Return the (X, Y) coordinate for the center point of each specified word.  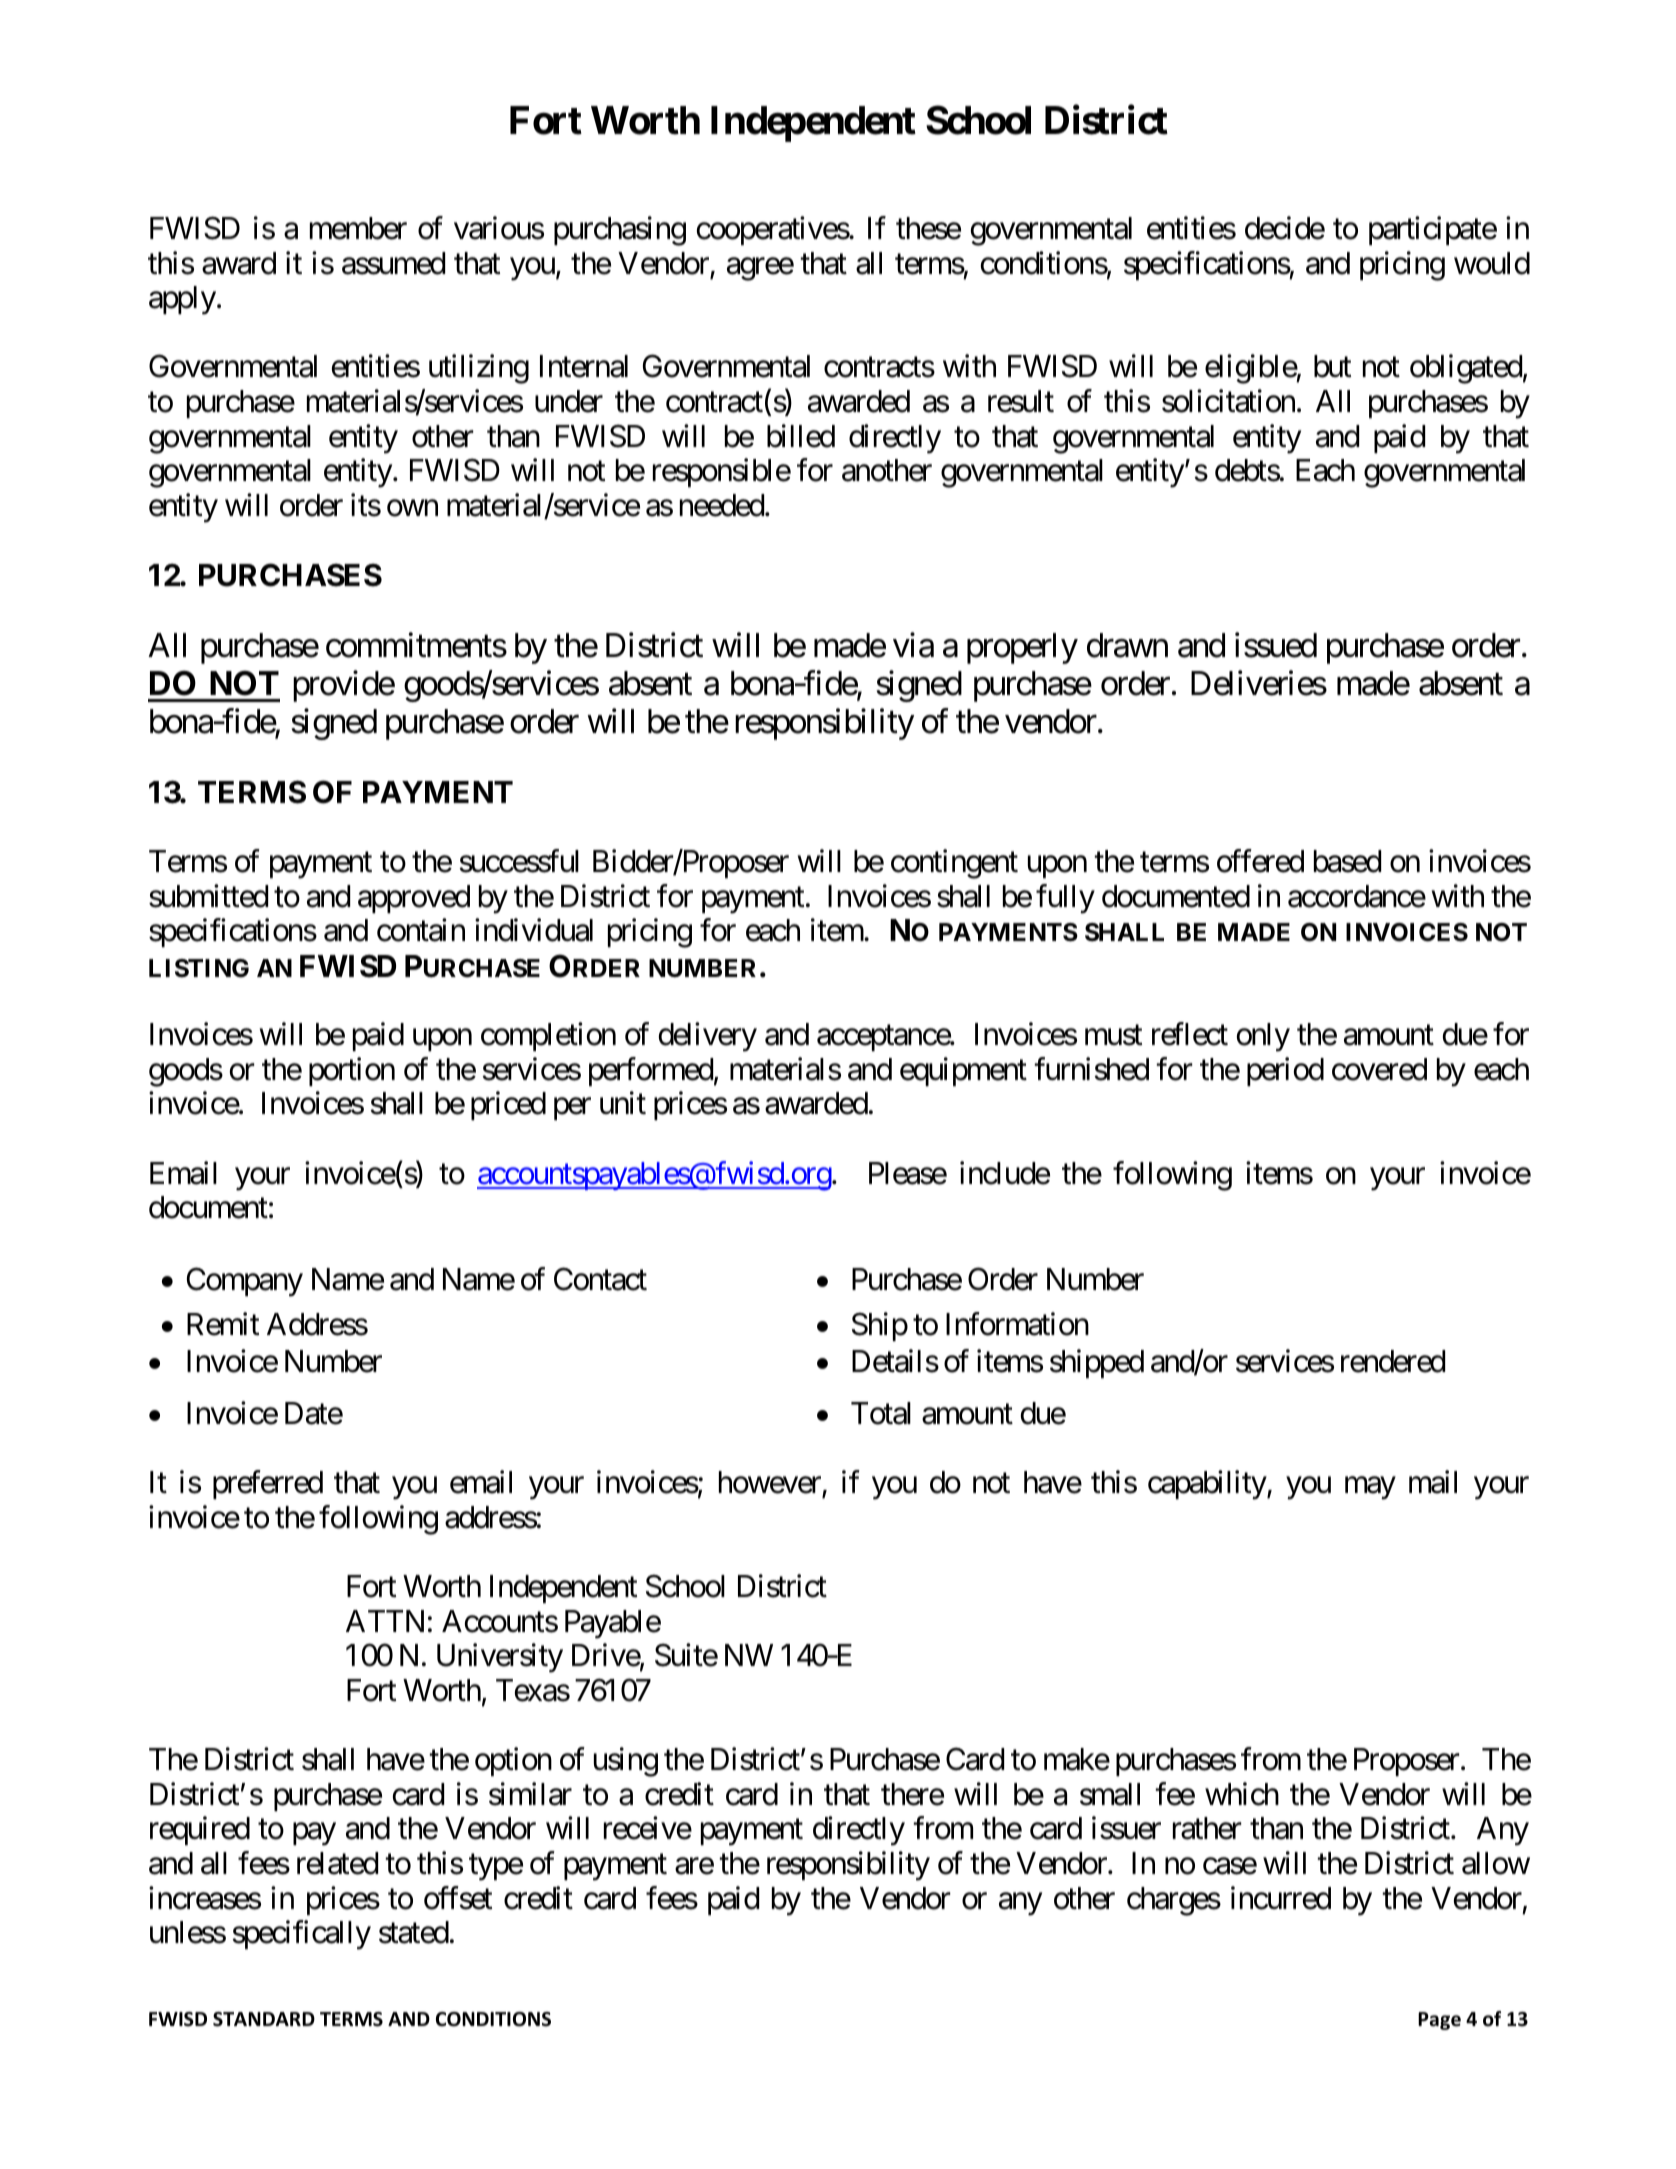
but (1332, 366)
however (771, 1484)
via (913, 645)
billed (801, 436)
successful (519, 861)
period (1285, 1071)
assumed (393, 263)
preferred (268, 1485)
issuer (1126, 1828)
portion (352, 1071)
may (1370, 1488)
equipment (963, 1071)
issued (1276, 645)
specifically (301, 1935)
